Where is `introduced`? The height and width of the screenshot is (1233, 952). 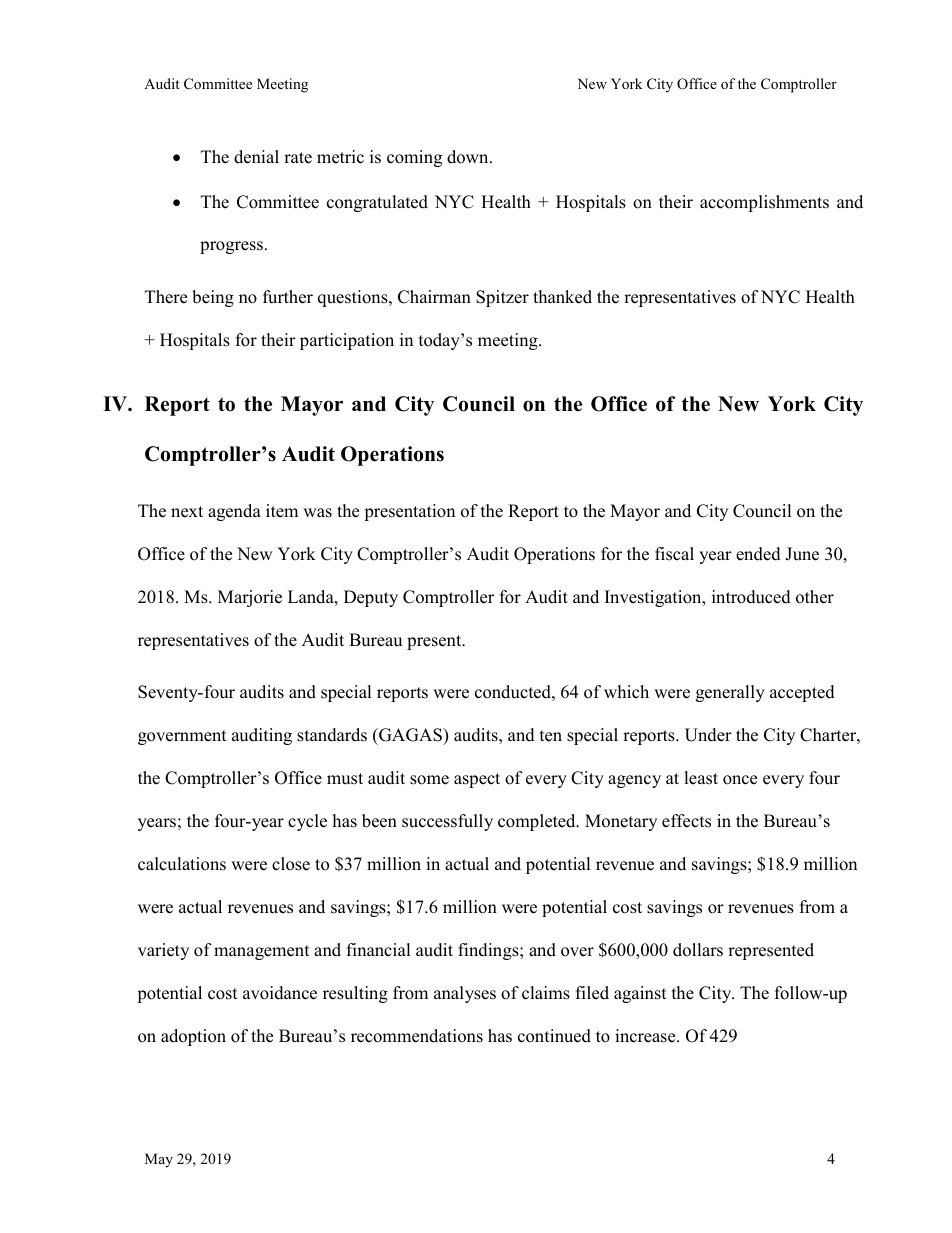
introduced is located at coordinates (751, 597).
